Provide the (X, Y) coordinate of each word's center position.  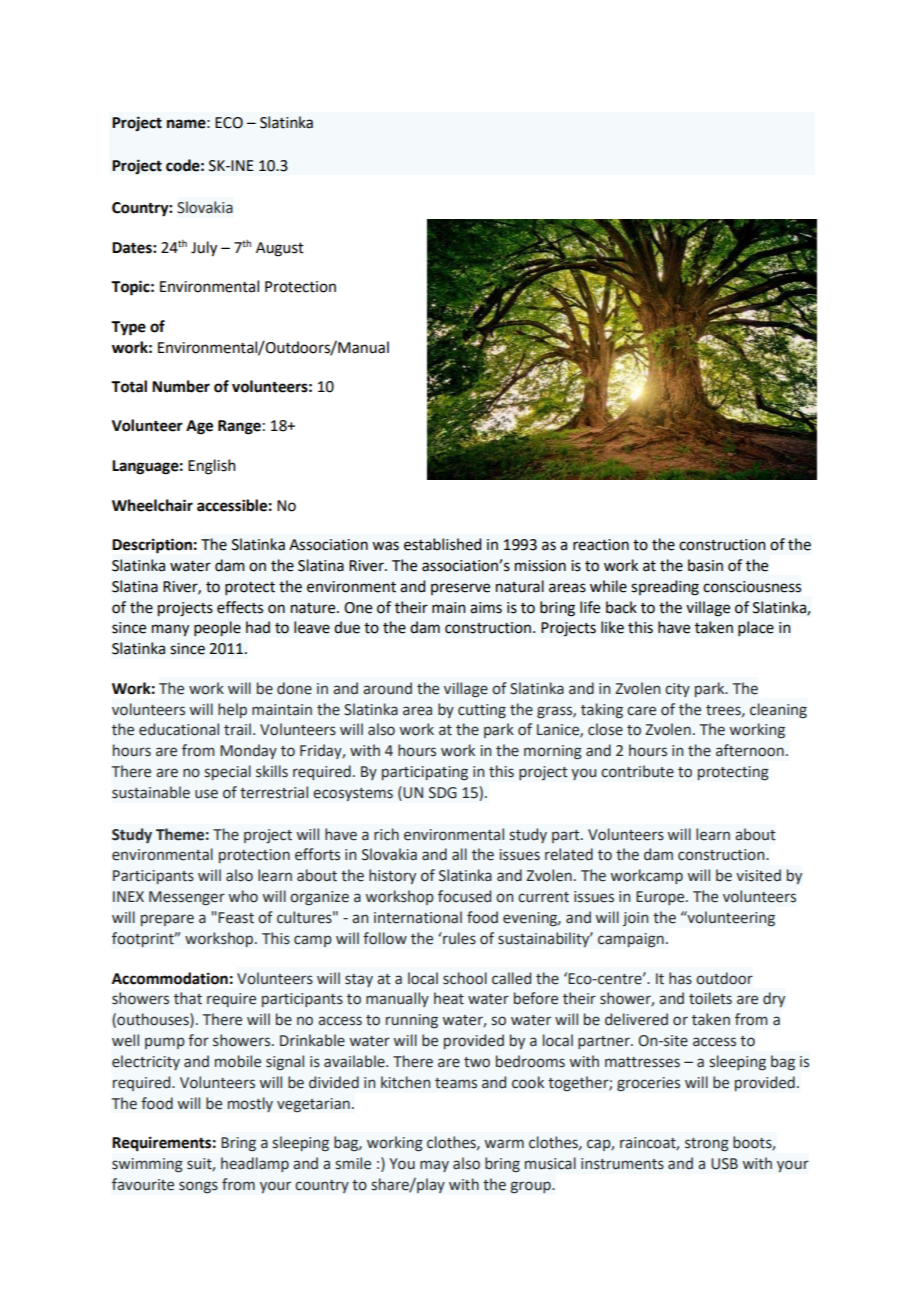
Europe (661, 898)
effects (240, 607)
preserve (460, 589)
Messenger (187, 898)
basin (705, 565)
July (204, 249)
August (280, 249)
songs (198, 1187)
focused (464, 896)
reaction (601, 545)
